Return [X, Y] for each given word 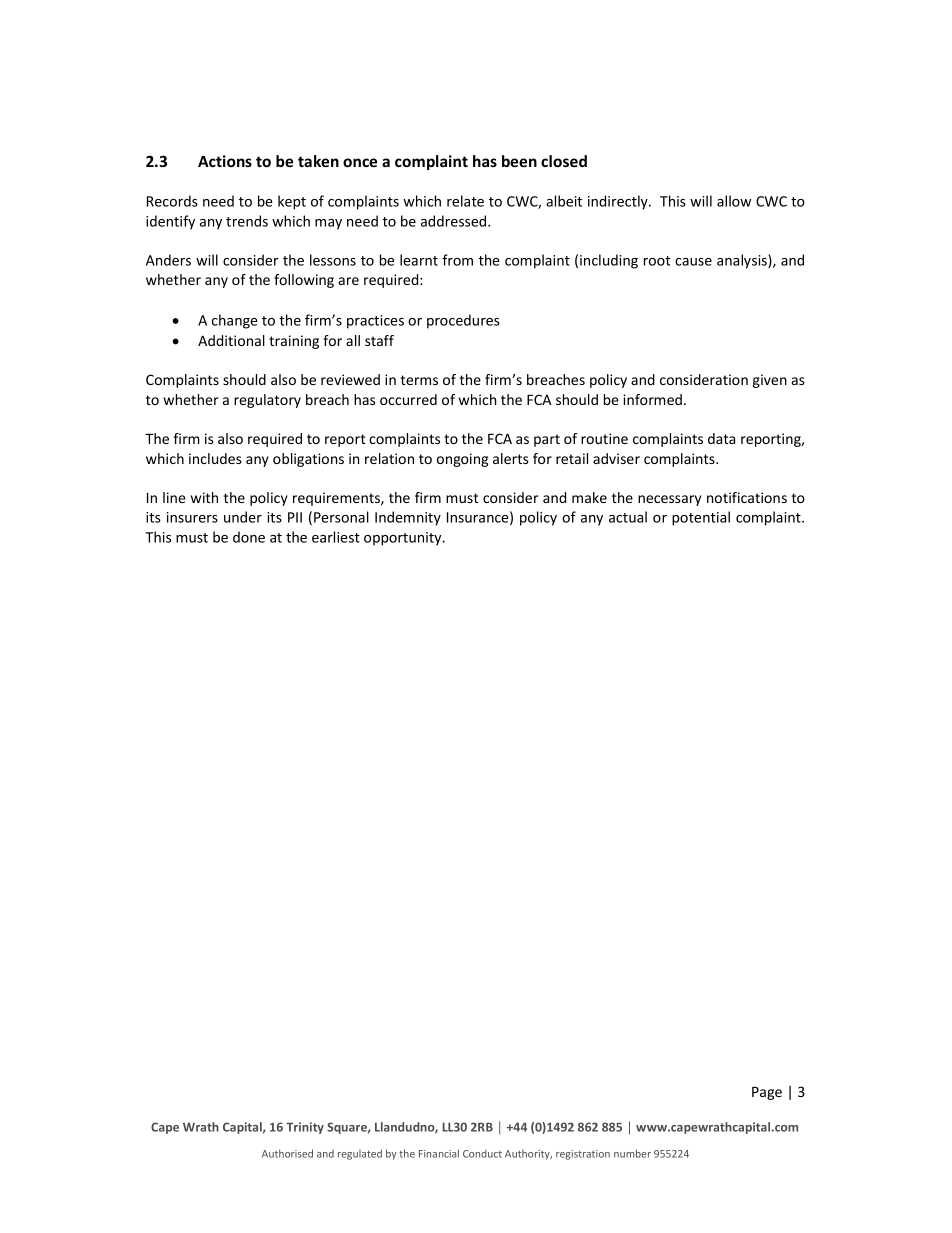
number [632, 1153]
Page [767, 1093]
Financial [439, 1153]
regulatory [267, 401]
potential [701, 518]
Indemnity [408, 518]
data [721, 438]
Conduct [482, 1153]
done [249, 537]
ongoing [462, 460]
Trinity [305, 1128]
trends [247, 221]
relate [465, 201]
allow [734, 201]
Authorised [287, 1153]
